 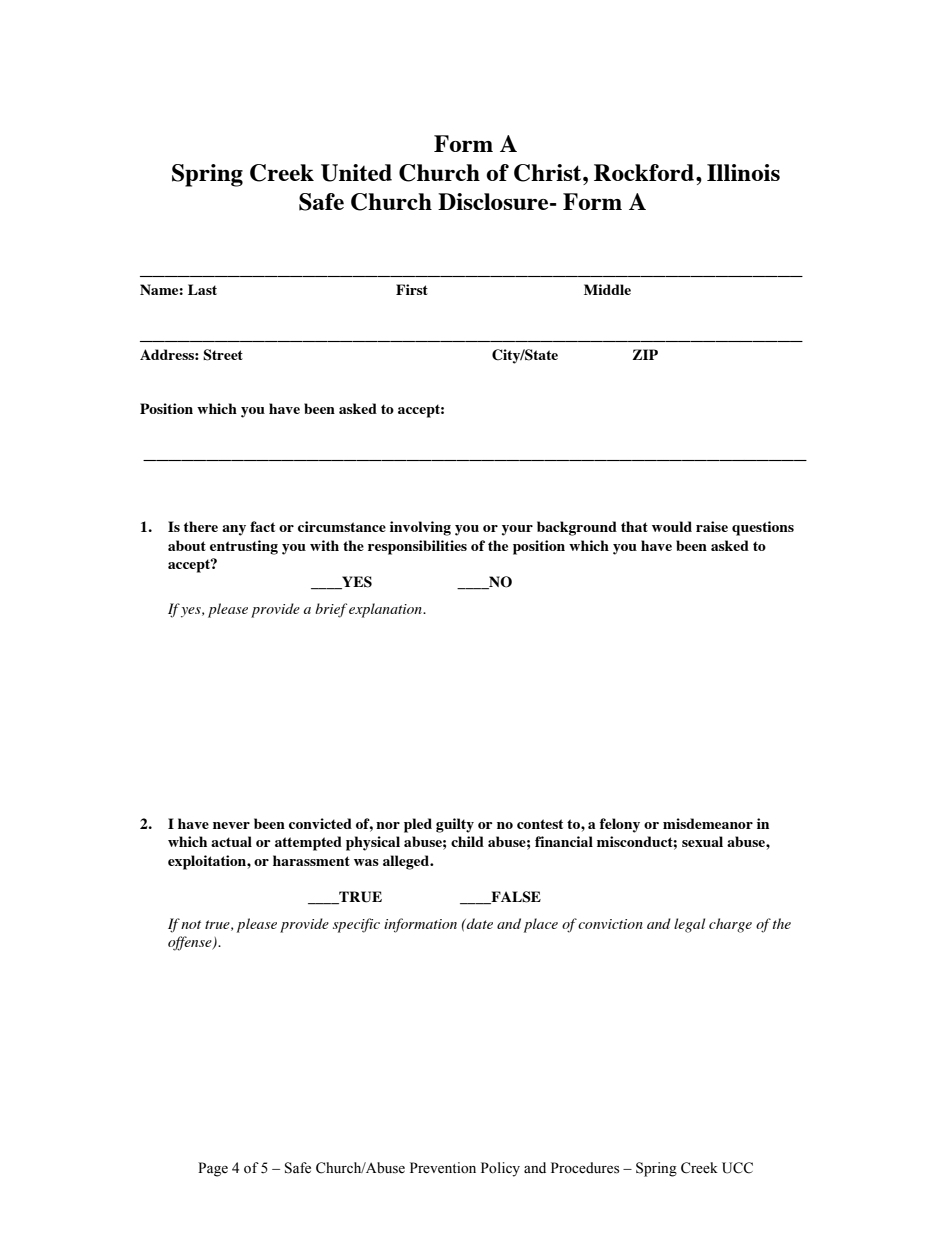 I want to click on explanation, so click(x=386, y=610).
